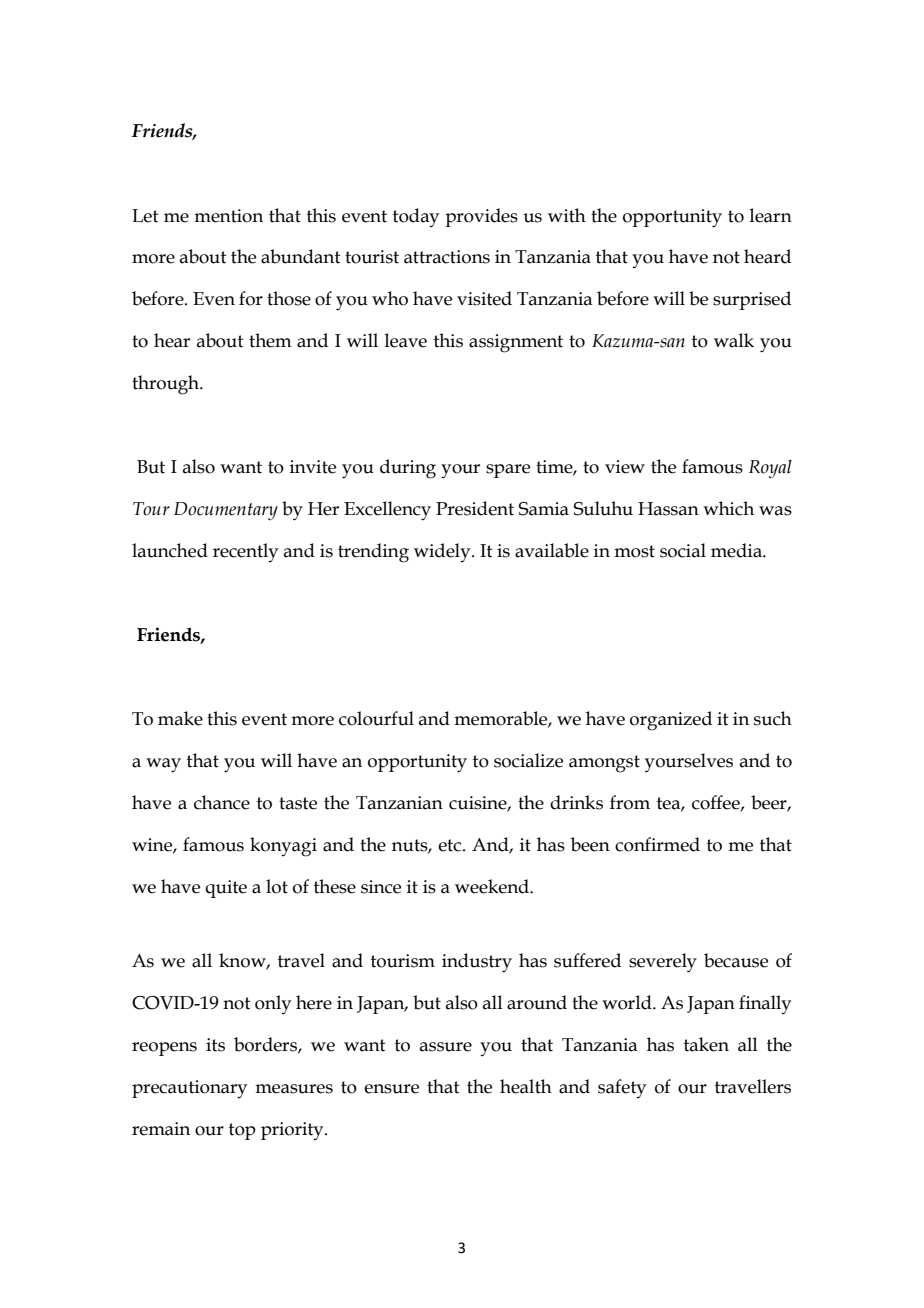  I want to click on attractions, so click(447, 257).
